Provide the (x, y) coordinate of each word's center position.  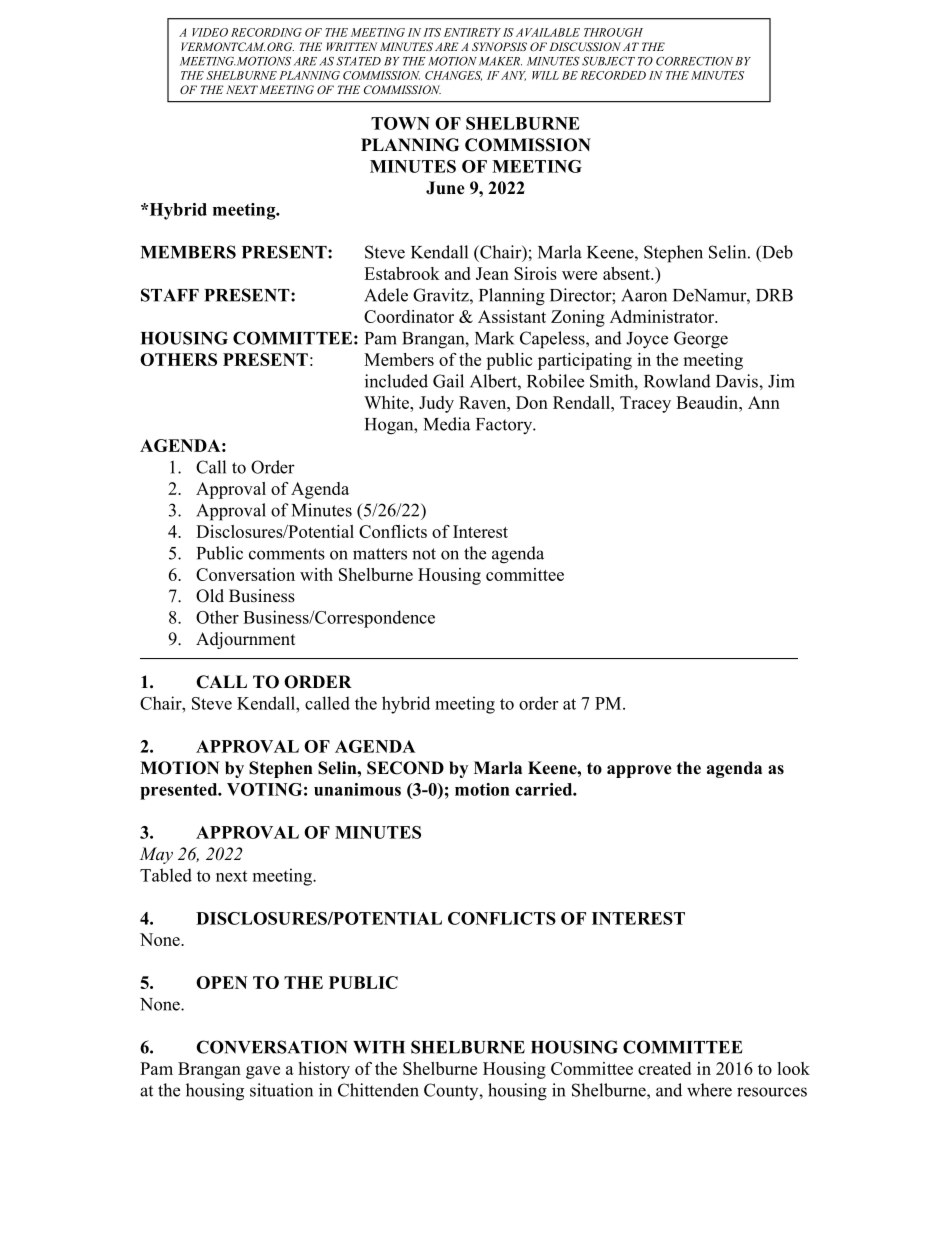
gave (263, 1072)
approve (639, 771)
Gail (448, 381)
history (324, 1070)
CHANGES (453, 76)
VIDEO (210, 32)
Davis (738, 381)
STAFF (170, 295)
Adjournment (245, 640)
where (709, 1090)
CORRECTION (694, 61)
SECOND (405, 768)
